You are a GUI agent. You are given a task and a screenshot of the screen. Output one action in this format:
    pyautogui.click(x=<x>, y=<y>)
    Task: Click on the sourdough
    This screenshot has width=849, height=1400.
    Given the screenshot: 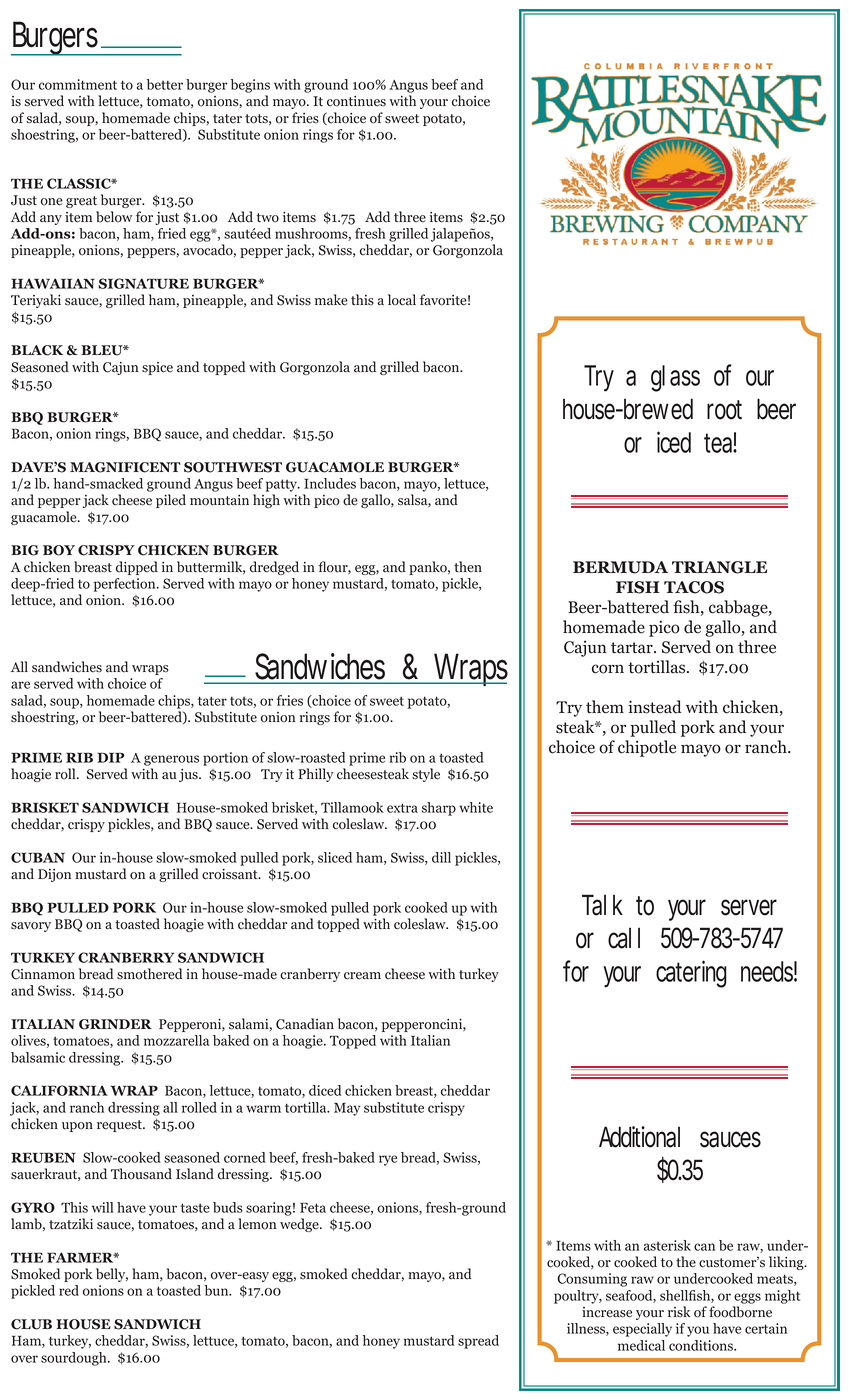 What is the action you would take?
    pyautogui.click(x=75, y=1359)
